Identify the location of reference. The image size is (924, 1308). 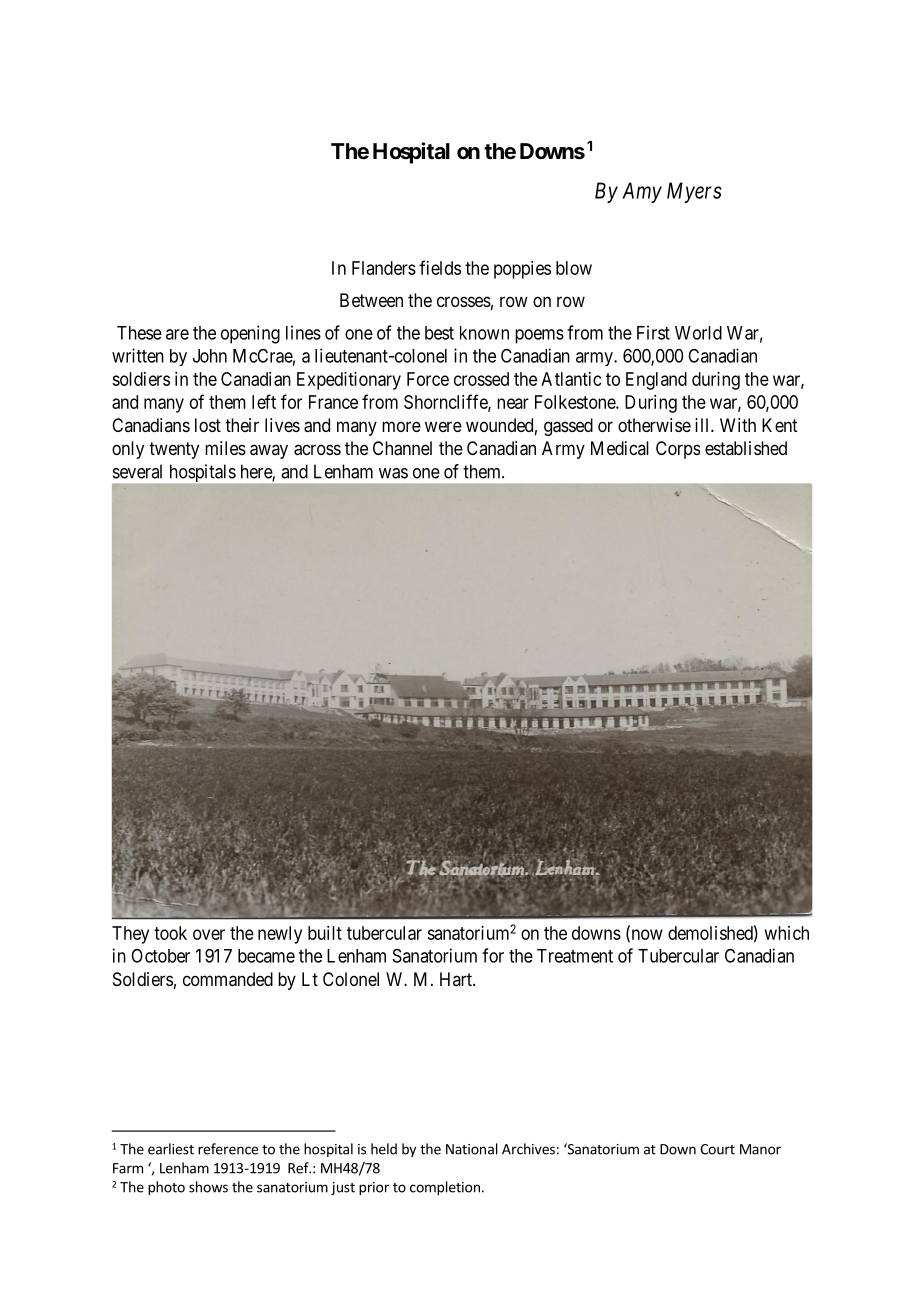
(228, 1149).
